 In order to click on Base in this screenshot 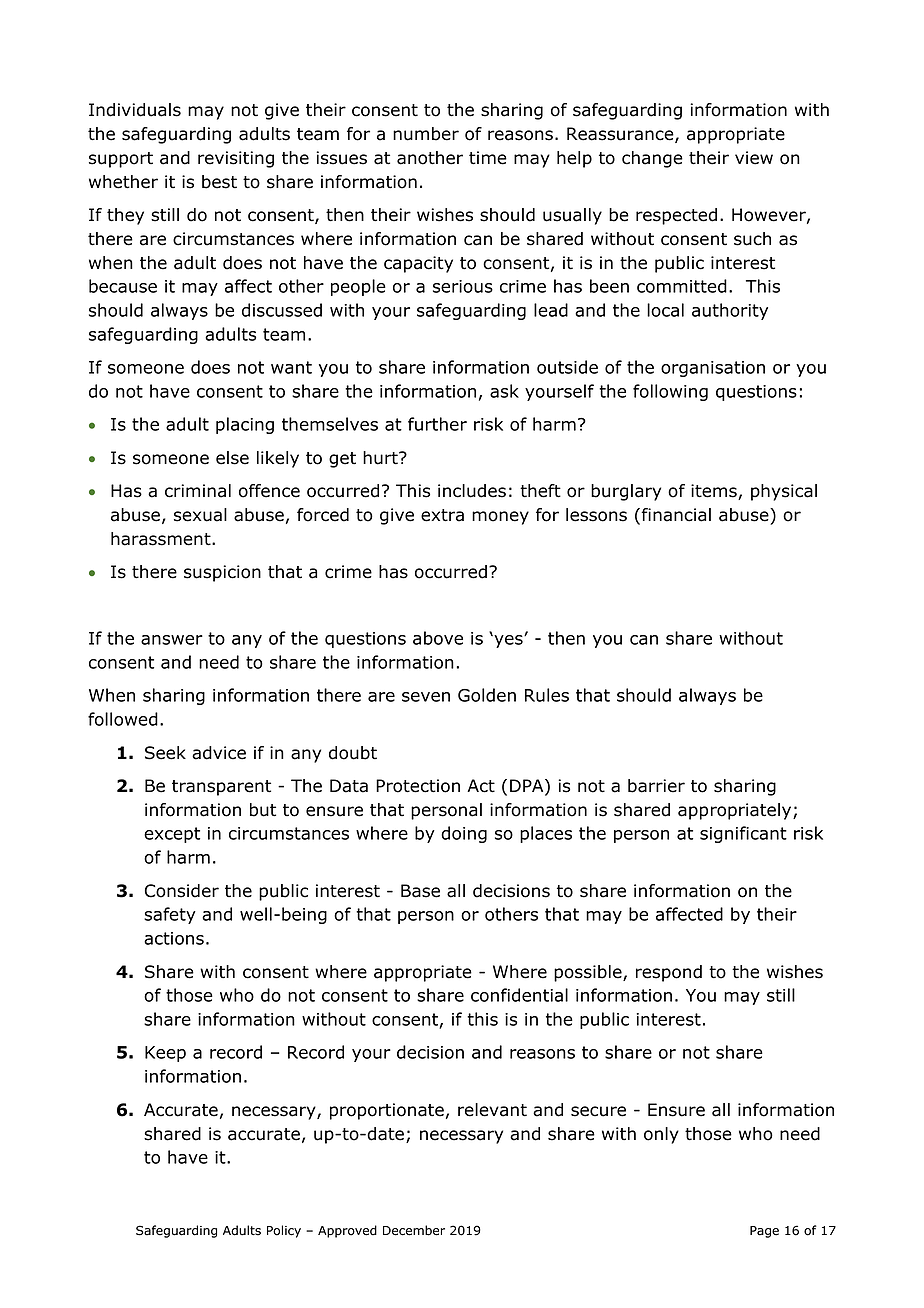, I will do `click(420, 891)`.
